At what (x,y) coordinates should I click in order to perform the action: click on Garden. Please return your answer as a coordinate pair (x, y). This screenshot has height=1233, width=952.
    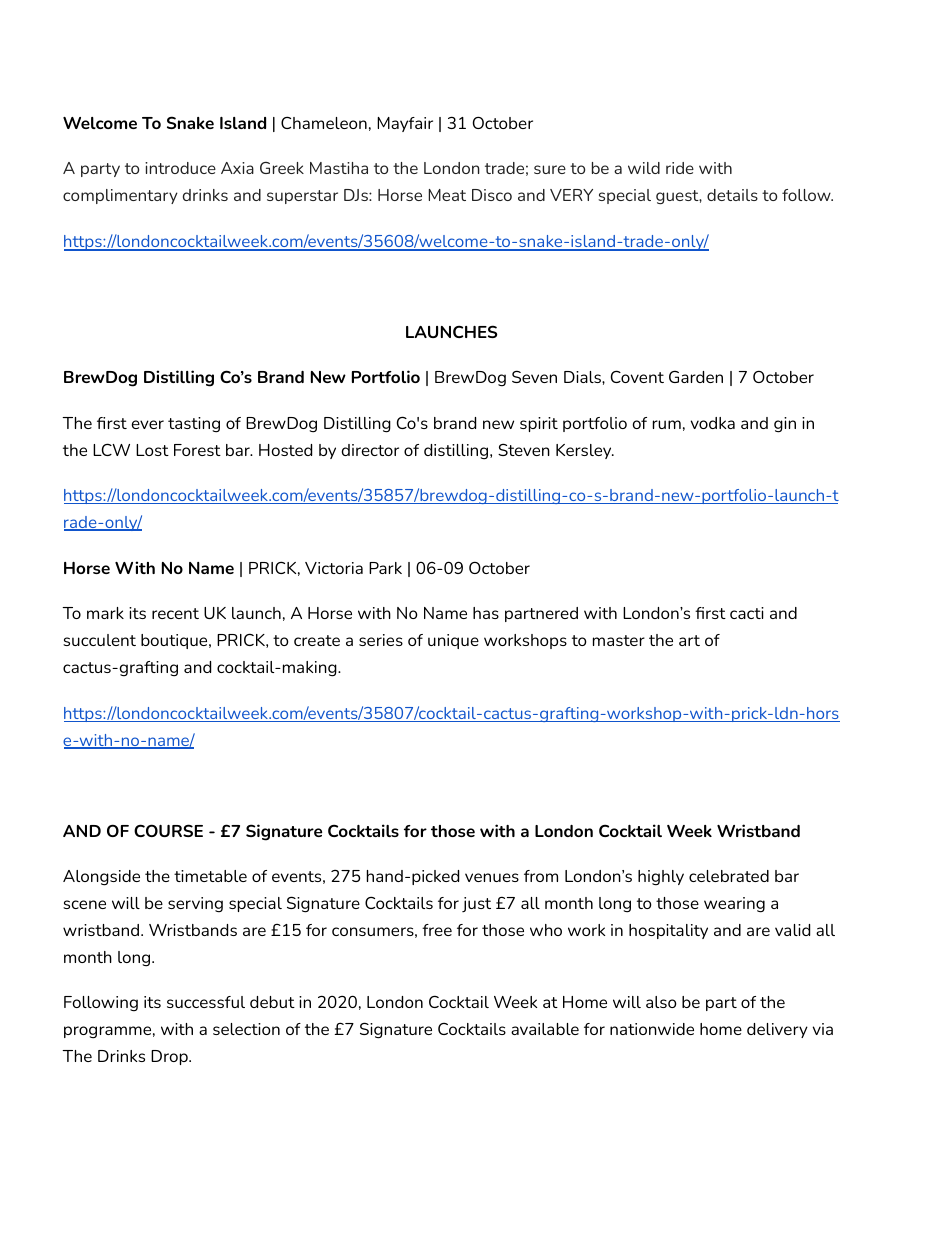
    Looking at the image, I should click on (696, 376).
